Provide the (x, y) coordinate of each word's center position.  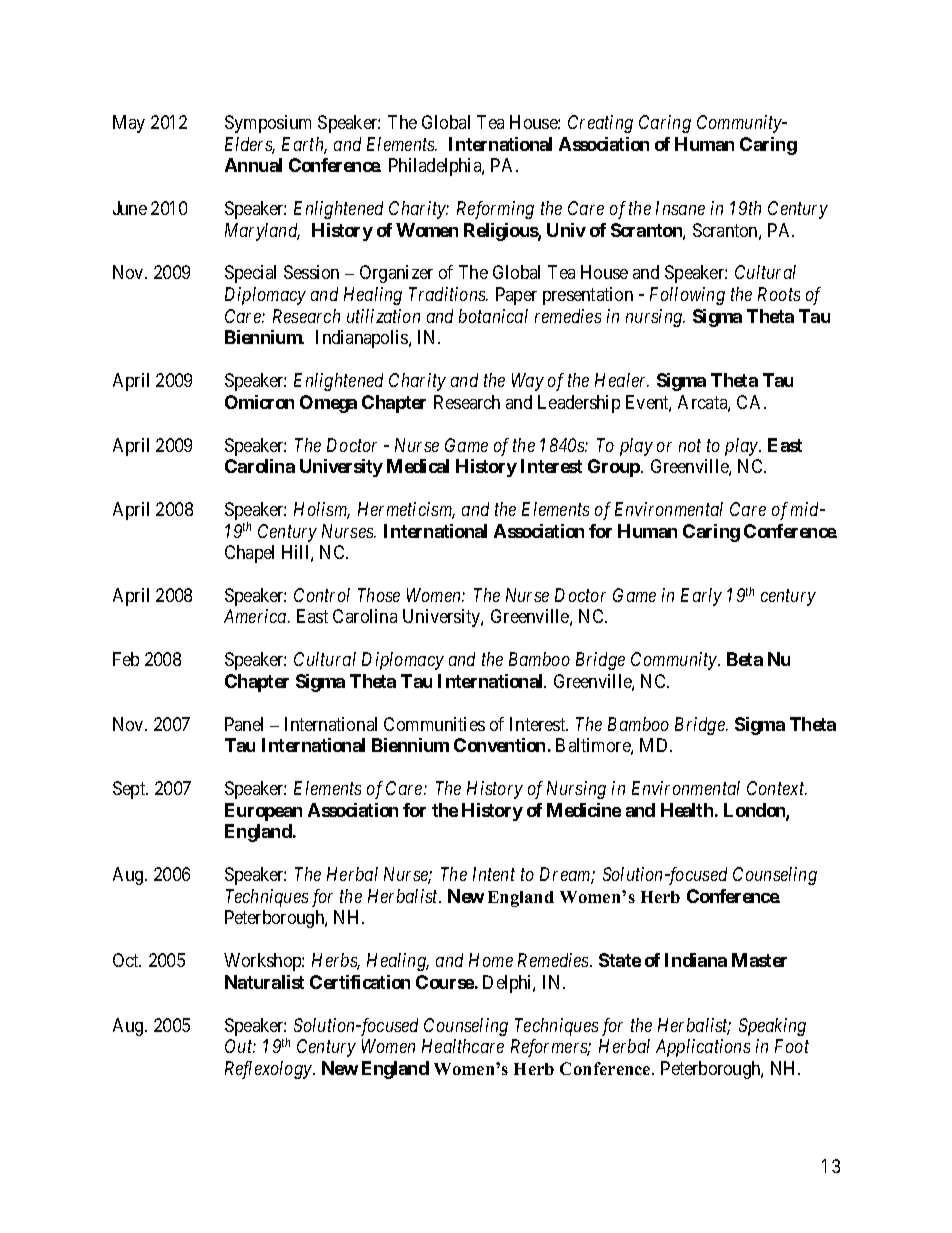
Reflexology (269, 1070)
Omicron (259, 402)
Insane (680, 208)
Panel (244, 724)
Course (445, 982)
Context (777, 788)
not (690, 445)
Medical (418, 466)
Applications (703, 1048)
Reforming (495, 210)
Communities (434, 724)
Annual (253, 165)
